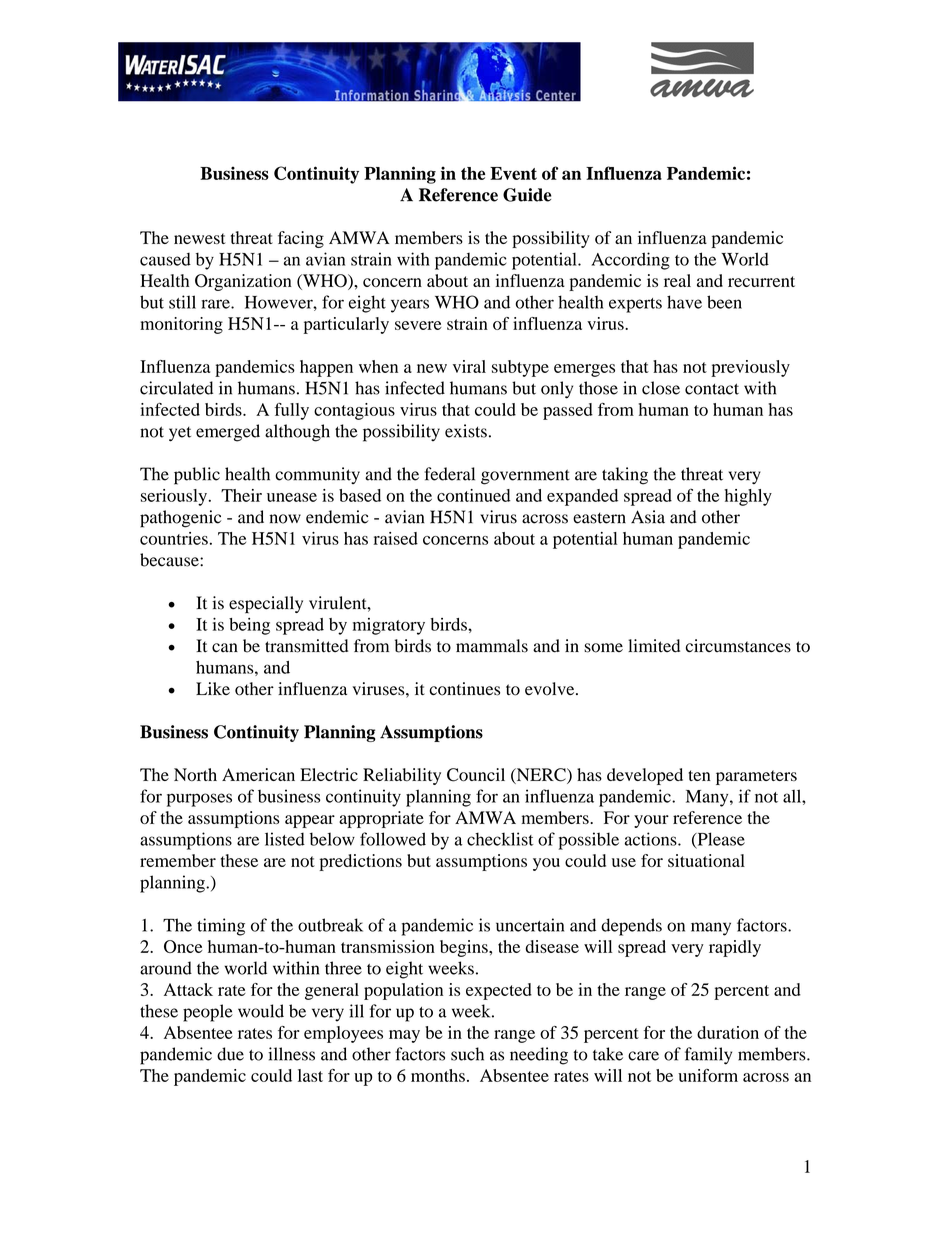 Image resolution: width=952 pixels, height=1233 pixels. What do you see at coordinates (654, 646) in the document?
I see `limited` at bounding box center [654, 646].
